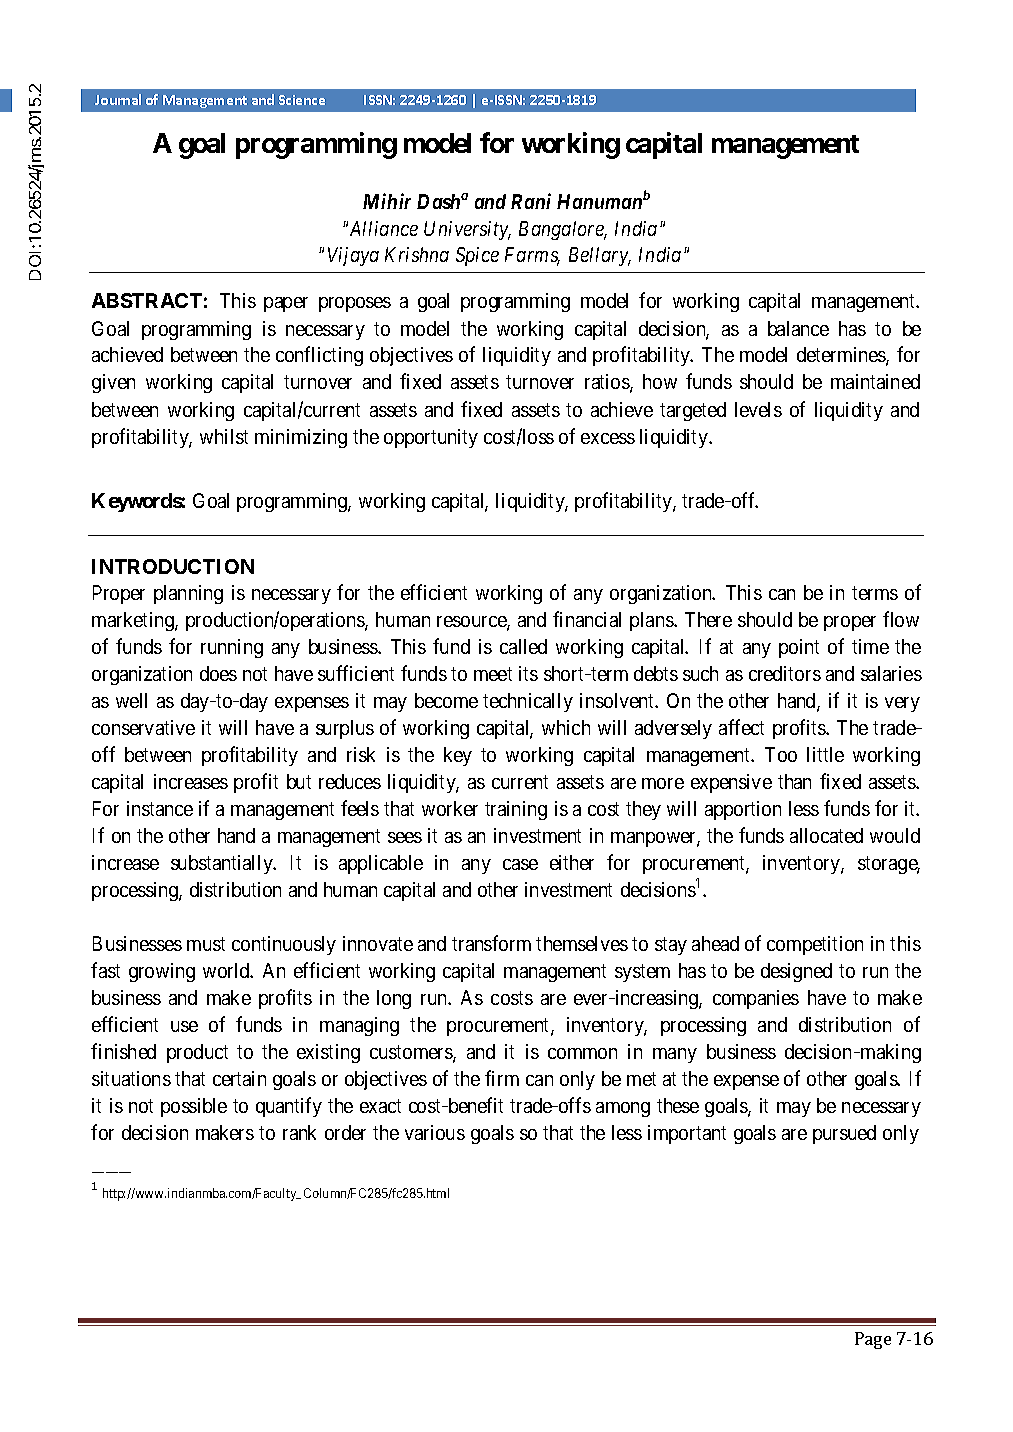 The height and width of the screenshot is (1432, 1013). Describe the element at coordinates (118, 99) in the screenshot. I see `Journal` at that location.
